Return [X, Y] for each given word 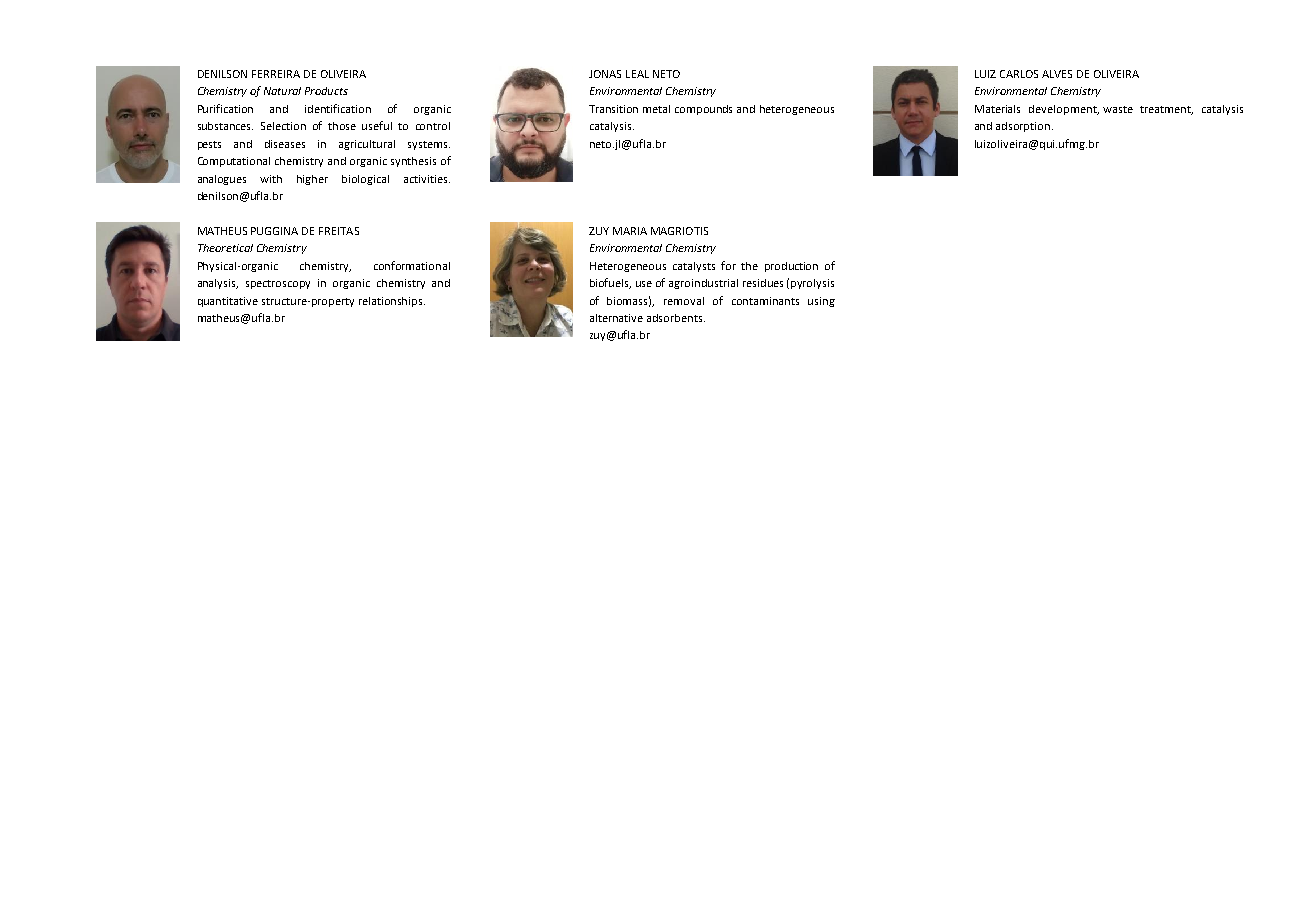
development [1064, 110]
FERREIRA [276, 74]
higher [312, 180]
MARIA [630, 231]
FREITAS [339, 231]
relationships [392, 302]
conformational [412, 265]
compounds [703, 110]
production [791, 267]
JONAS [605, 74]
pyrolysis [812, 284]
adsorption [1023, 127]
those [342, 126]
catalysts [694, 267]
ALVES [1057, 74]
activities [427, 179]
